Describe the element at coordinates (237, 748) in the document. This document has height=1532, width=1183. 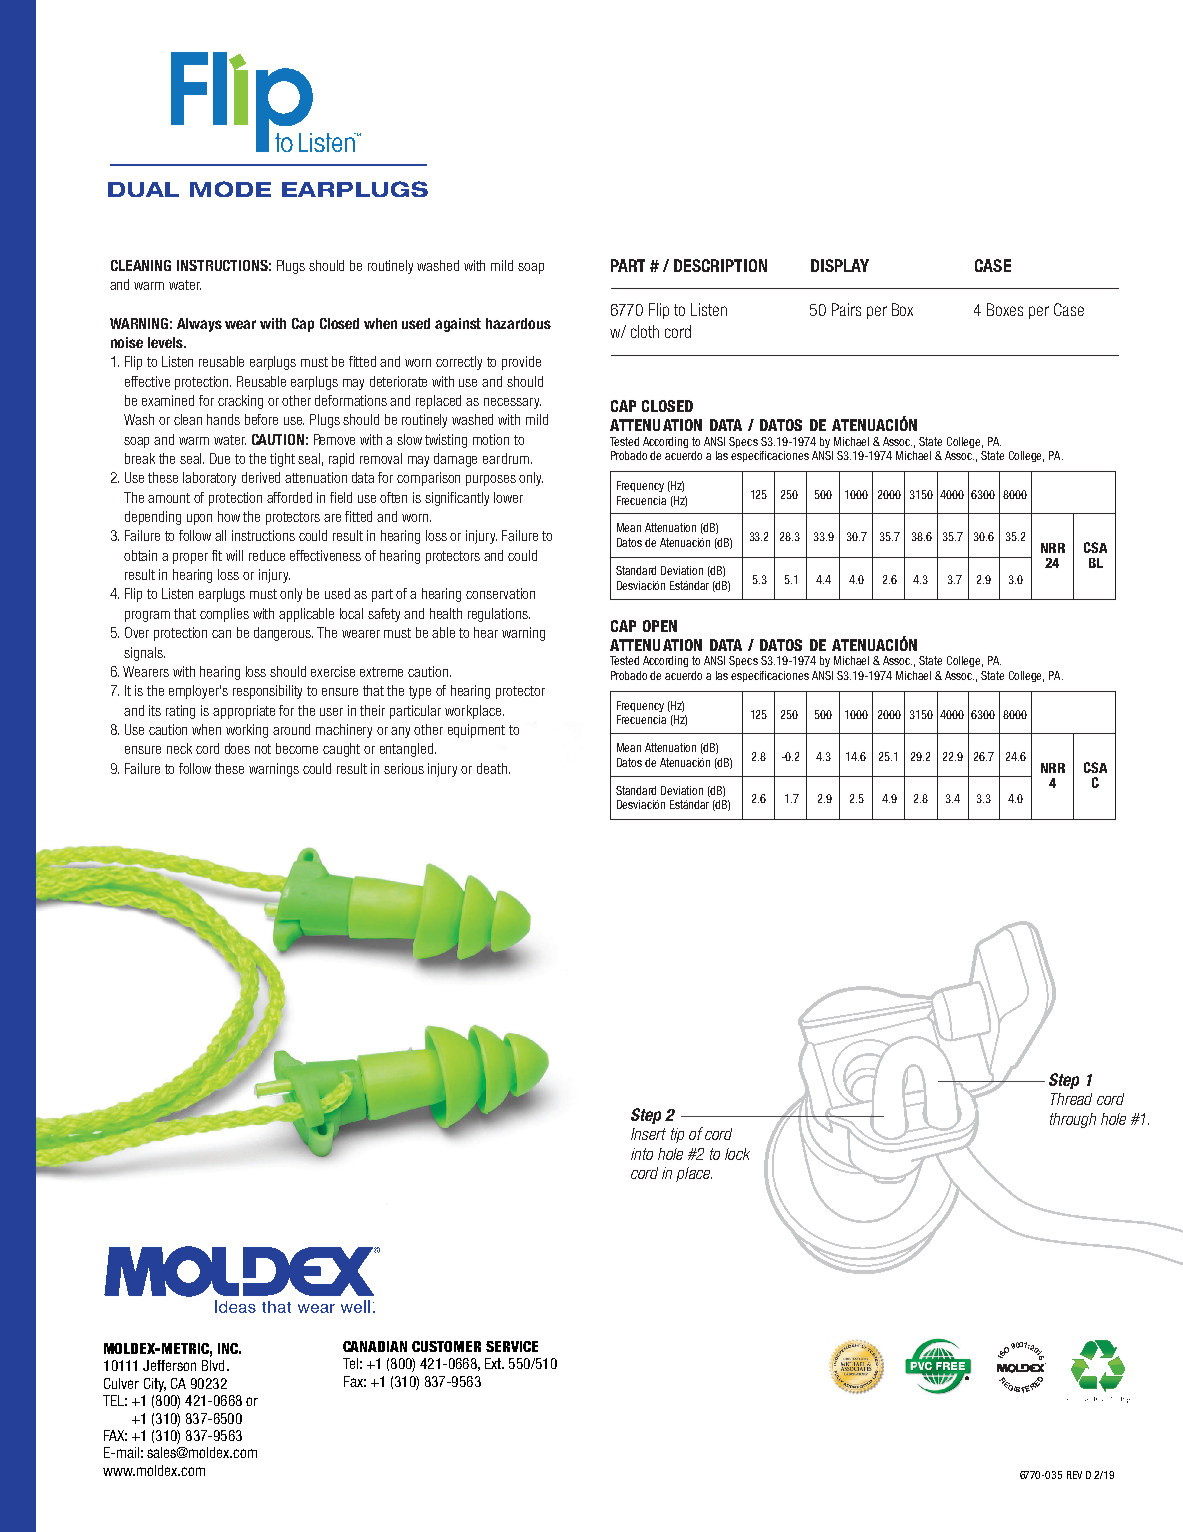
I see `does` at that location.
